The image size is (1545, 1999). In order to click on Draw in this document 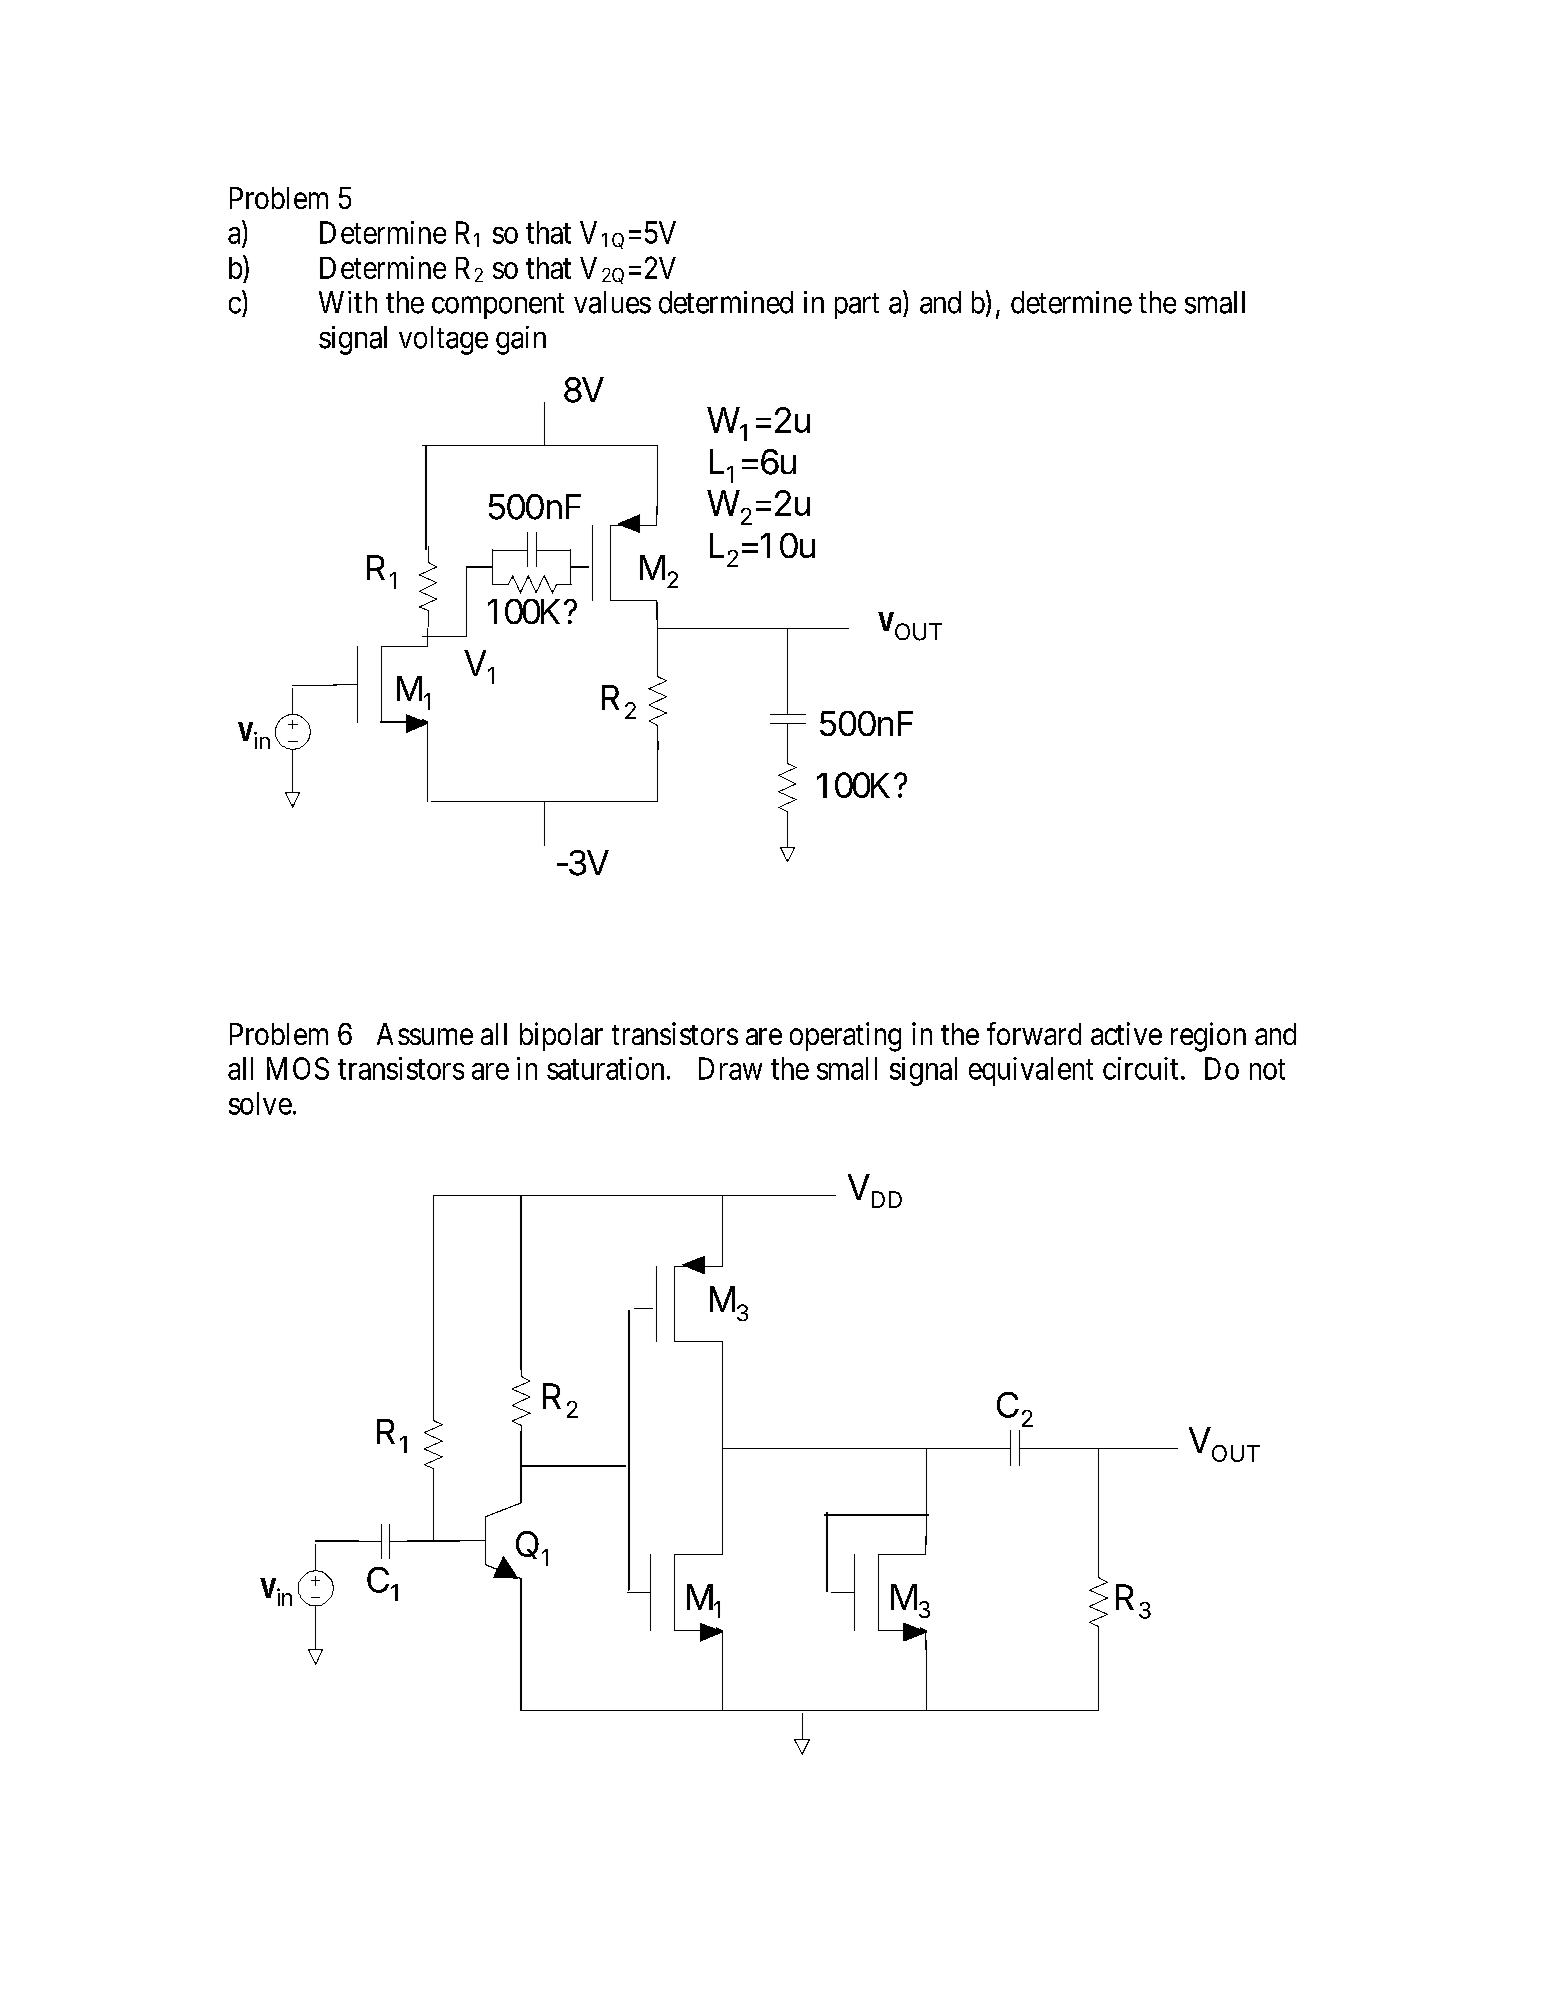, I will do `click(730, 1068)`.
